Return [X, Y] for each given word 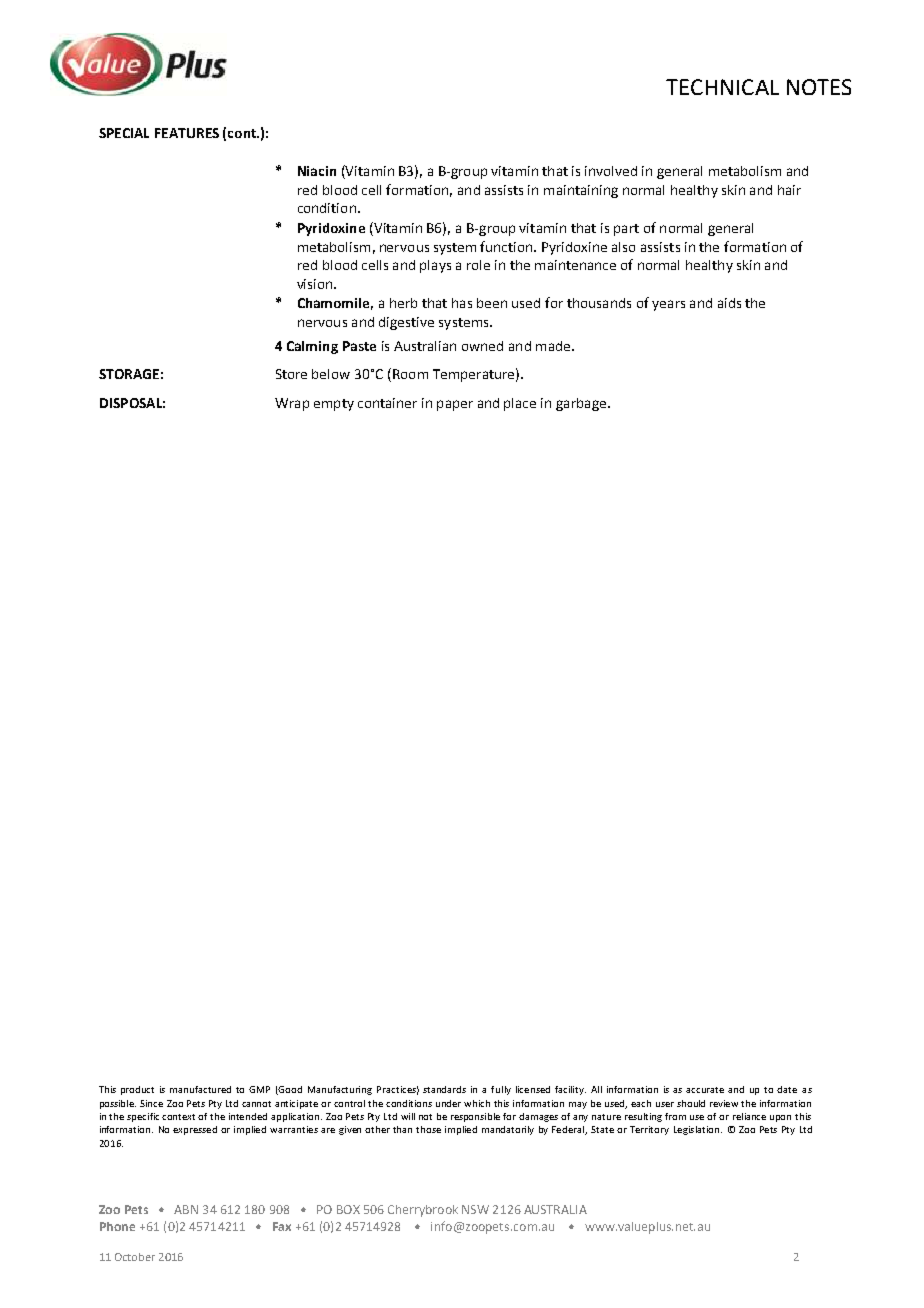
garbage [582, 404]
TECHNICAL [722, 87]
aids [729, 303]
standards [444, 1089]
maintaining [581, 191]
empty [334, 405]
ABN [186, 1209]
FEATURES [187, 133]
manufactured [200, 1089]
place [520, 404]
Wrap [292, 404]
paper [455, 405]
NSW [475, 1209]
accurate [705, 1090]
